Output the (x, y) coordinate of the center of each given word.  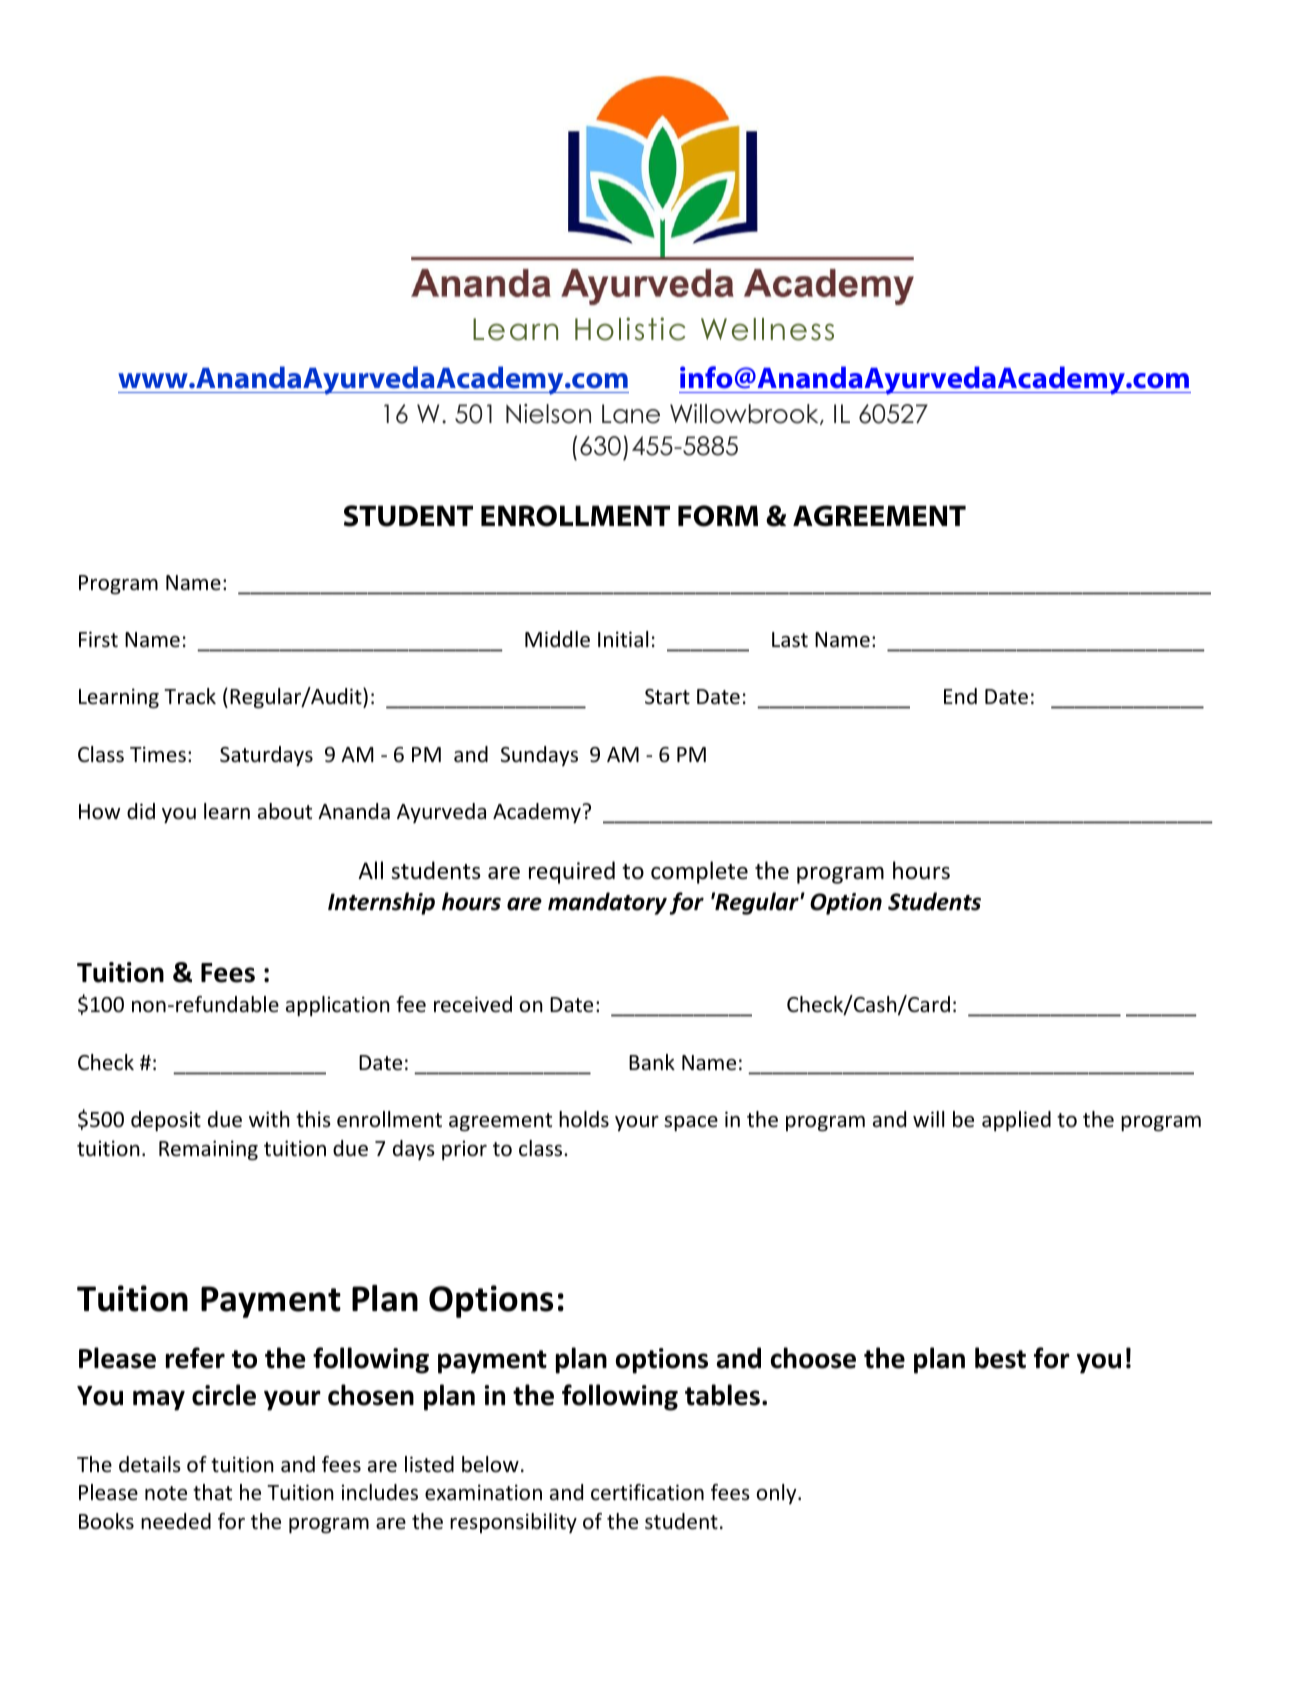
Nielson (548, 414)
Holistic (630, 329)
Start (667, 697)
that (212, 1492)
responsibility (513, 1523)
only (778, 1494)
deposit (166, 1121)
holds (584, 1119)
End (960, 696)
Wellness (767, 329)
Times (158, 754)
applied (1016, 1121)
